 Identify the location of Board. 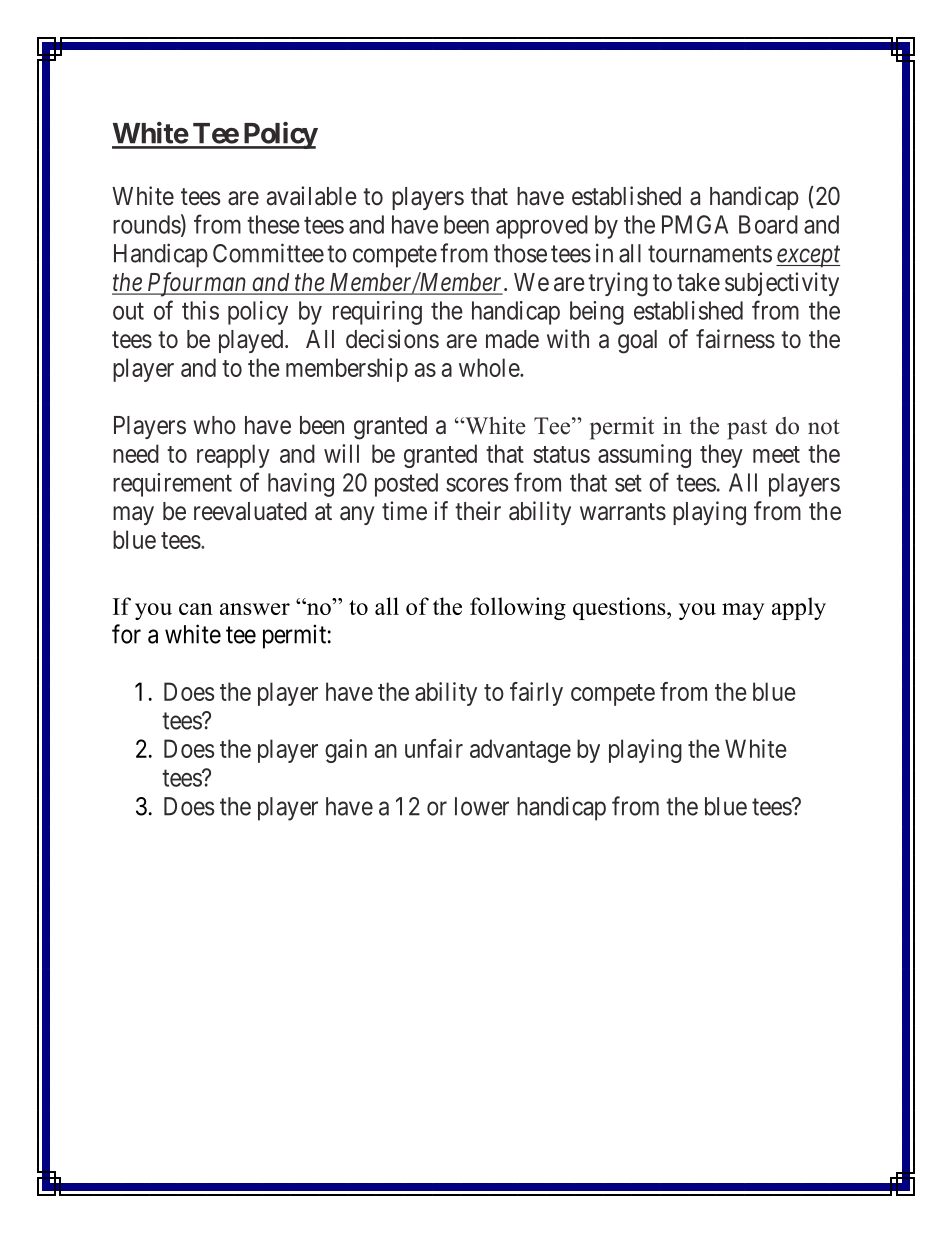
(768, 224).
